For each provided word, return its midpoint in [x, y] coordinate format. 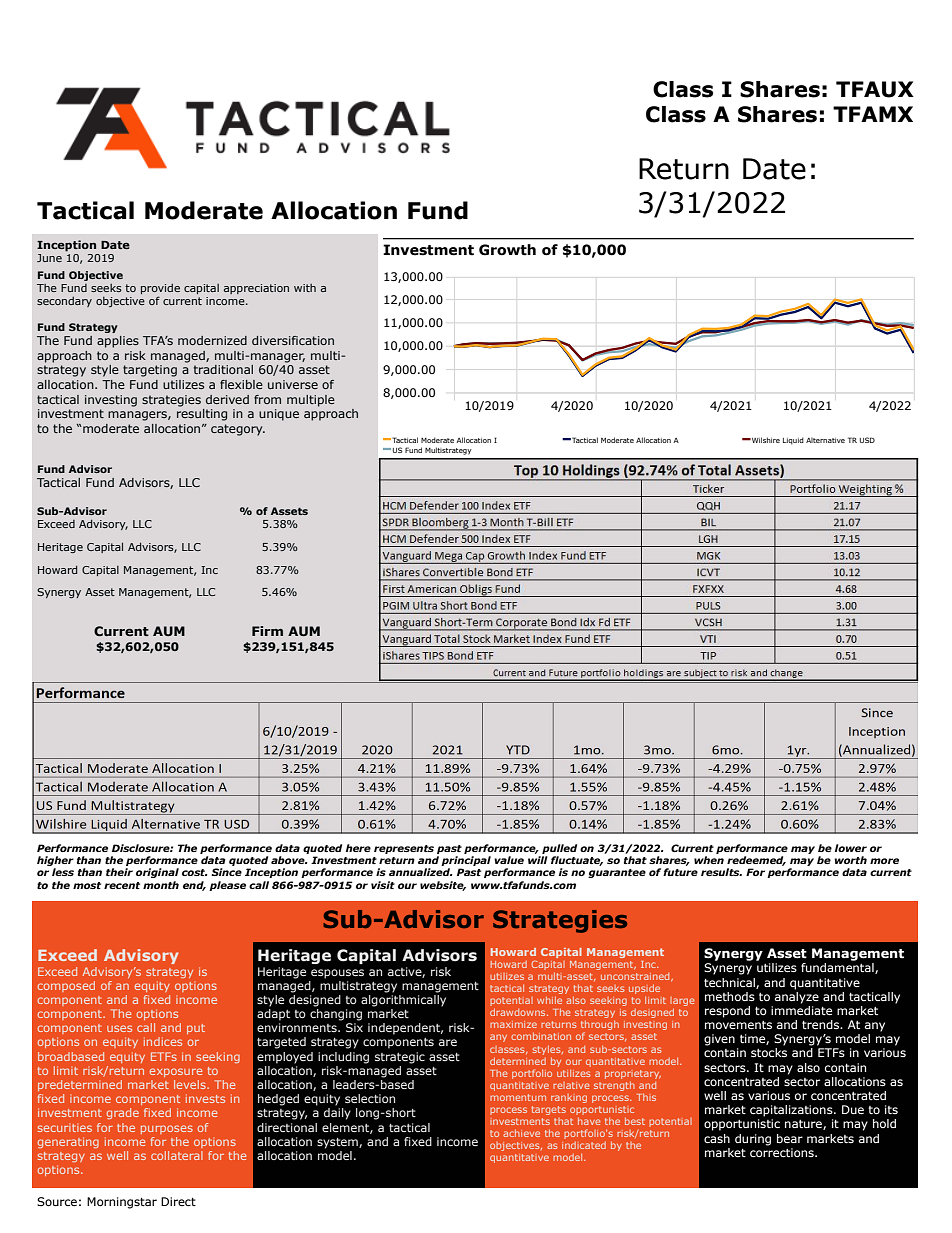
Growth [507, 250]
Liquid [793, 441]
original [157, 873]
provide [160, 289]
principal [466, 862]
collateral [177, 1155]
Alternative [825, 440]
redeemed [756, 861]
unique [279, 415]
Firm [267, 631]
